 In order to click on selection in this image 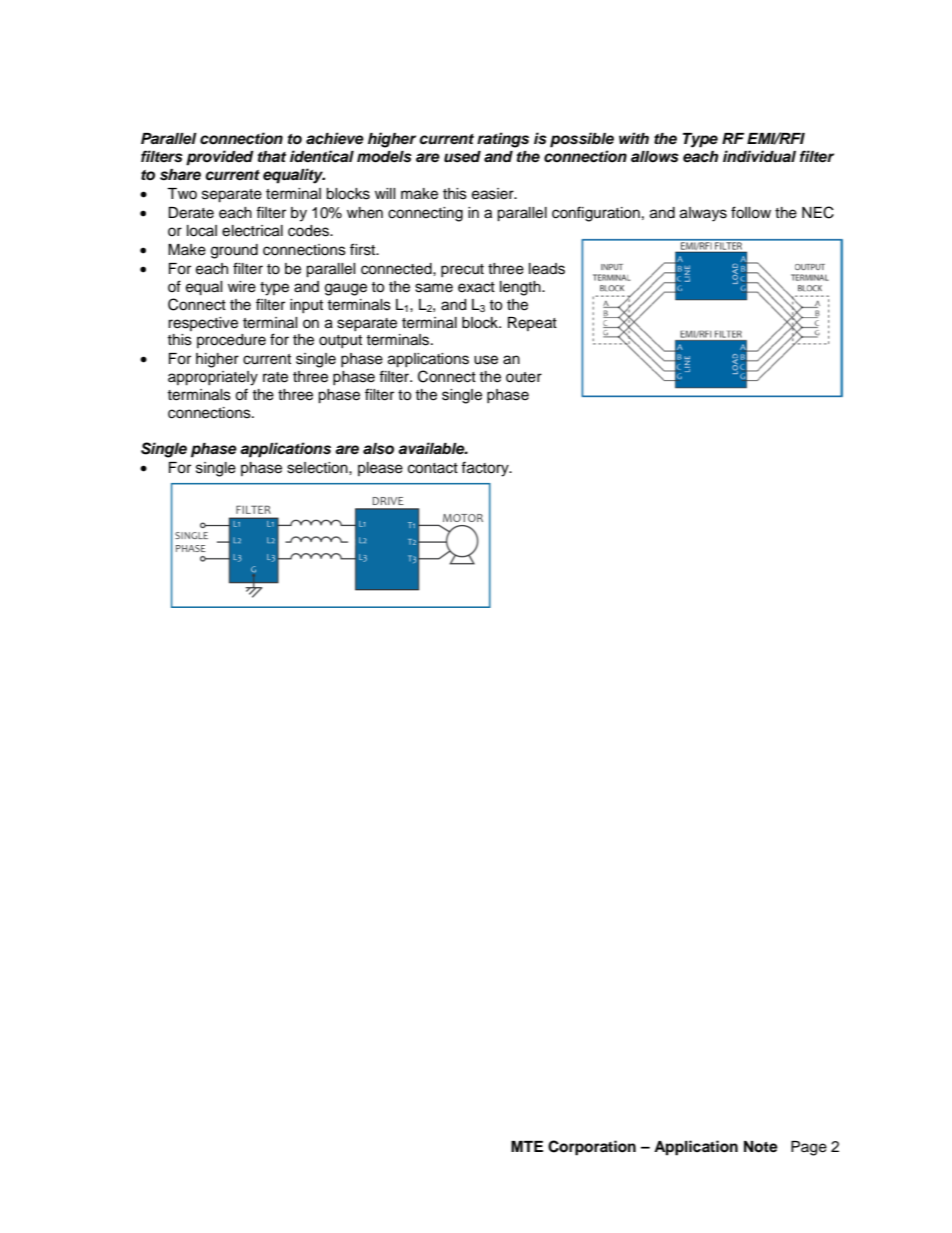, I will do `click(318, 468)`.
